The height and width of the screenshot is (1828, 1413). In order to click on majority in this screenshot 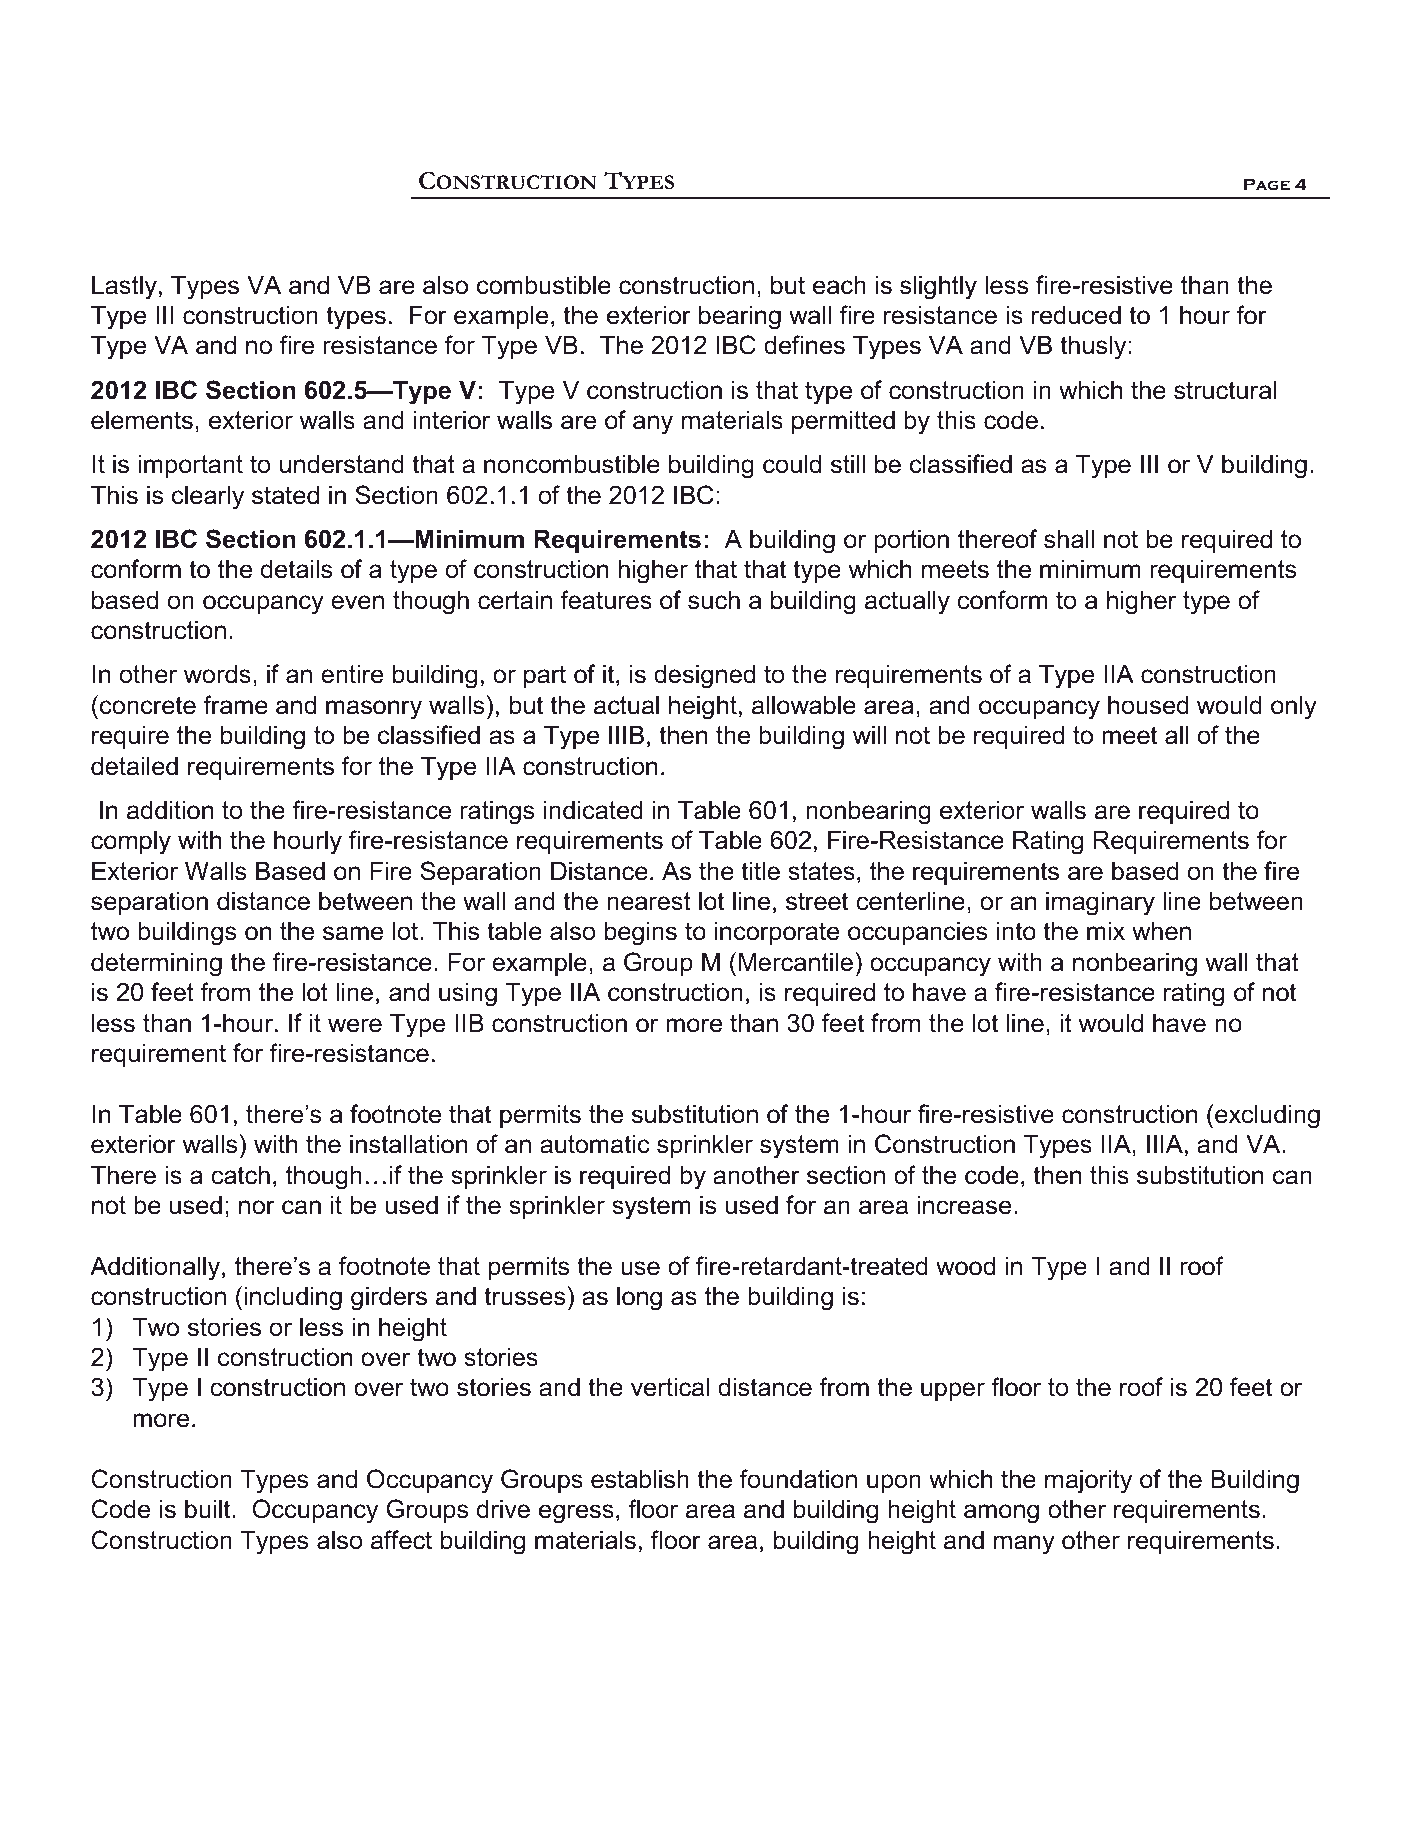, I will do `click(1088, 1481)`.
